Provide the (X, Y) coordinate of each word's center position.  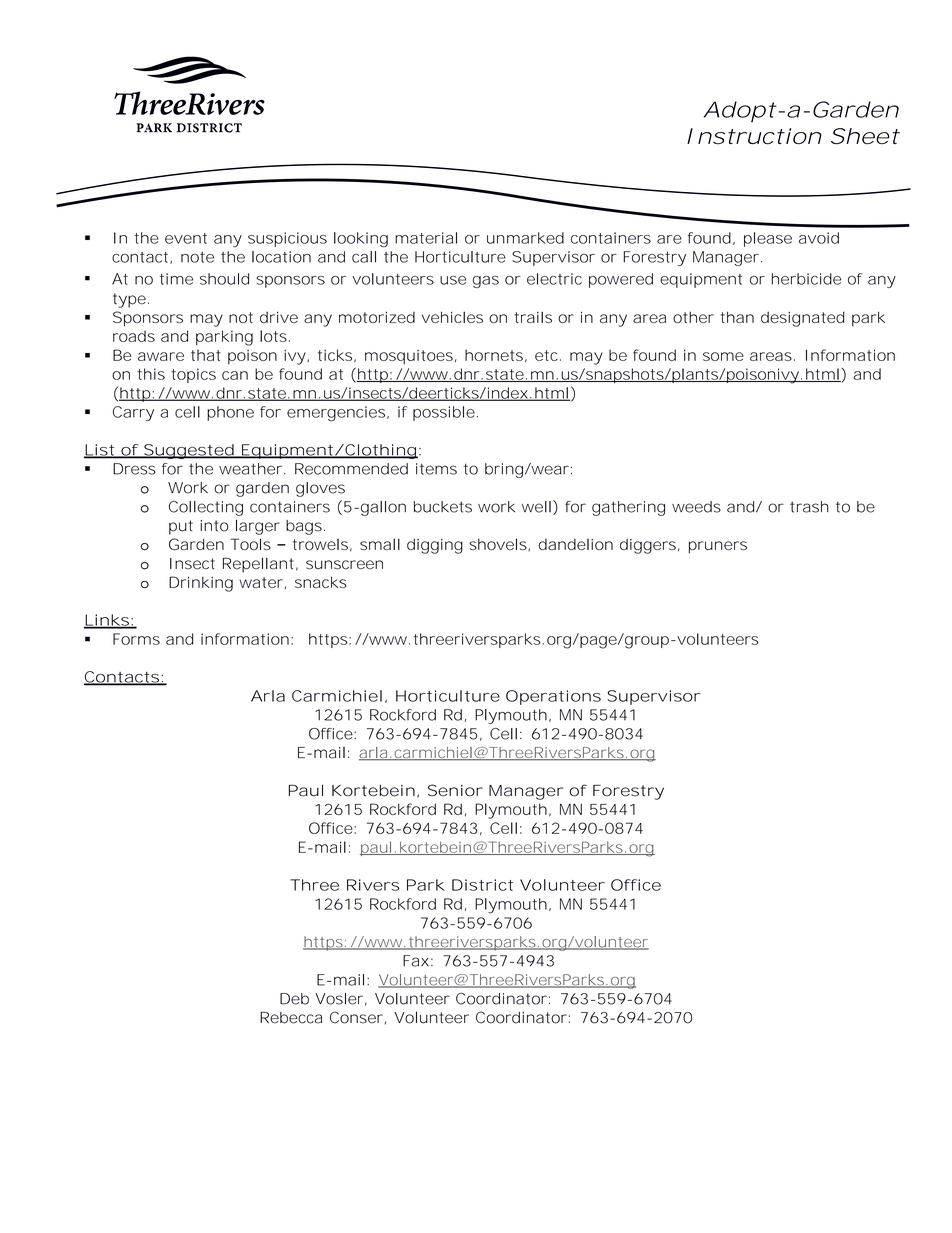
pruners (718, 547)
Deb (294, 999)
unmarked (525, 238)
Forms (136, 639)
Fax (416, 961)
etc (546, 355)
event (186, 238)
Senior (455, 790)
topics (193, 375)
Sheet (865, 136)
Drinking (201, 584)
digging (435, 546)
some (723, 356)
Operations (553, 697)
